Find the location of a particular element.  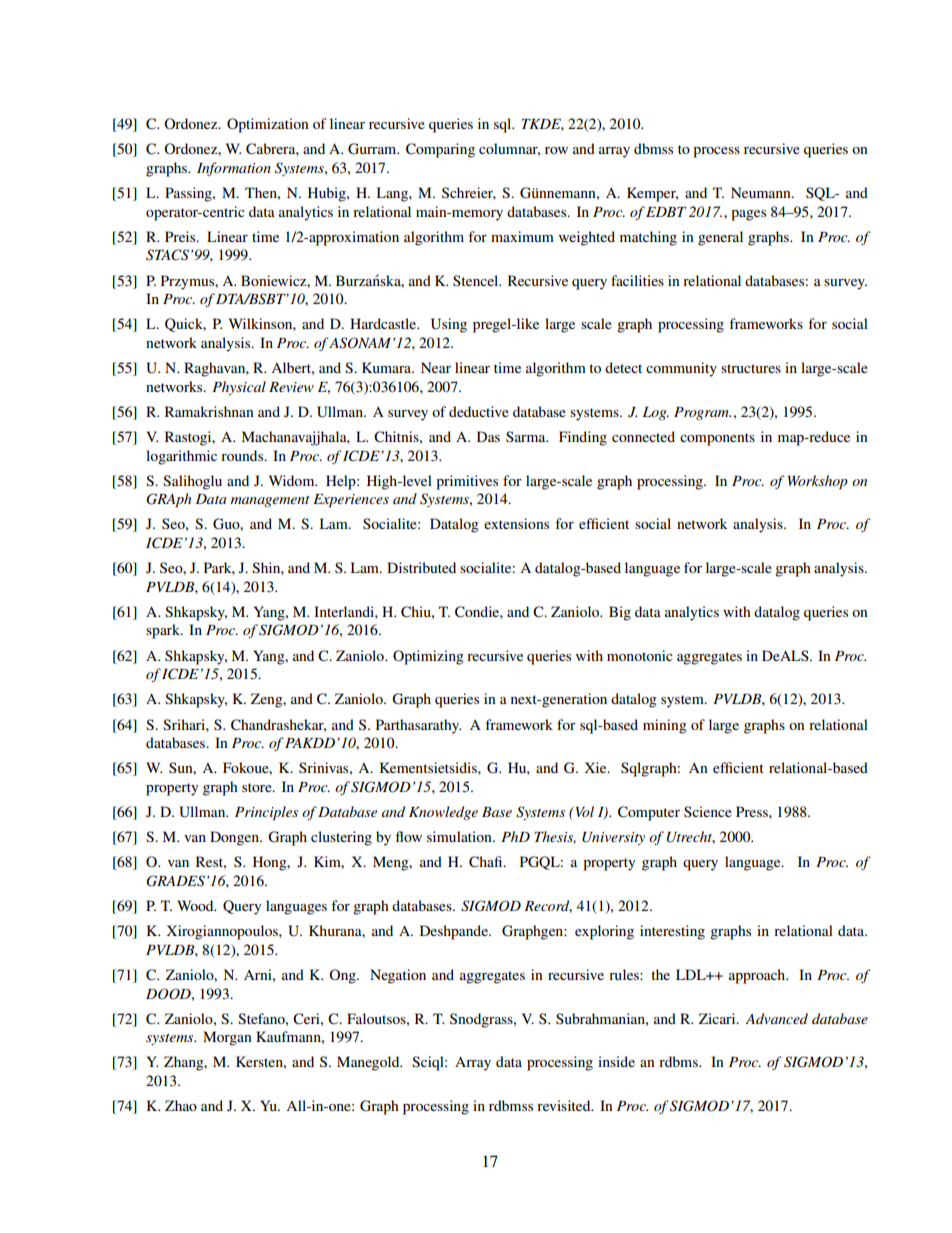

Das is located at coordinates (488, 436).
